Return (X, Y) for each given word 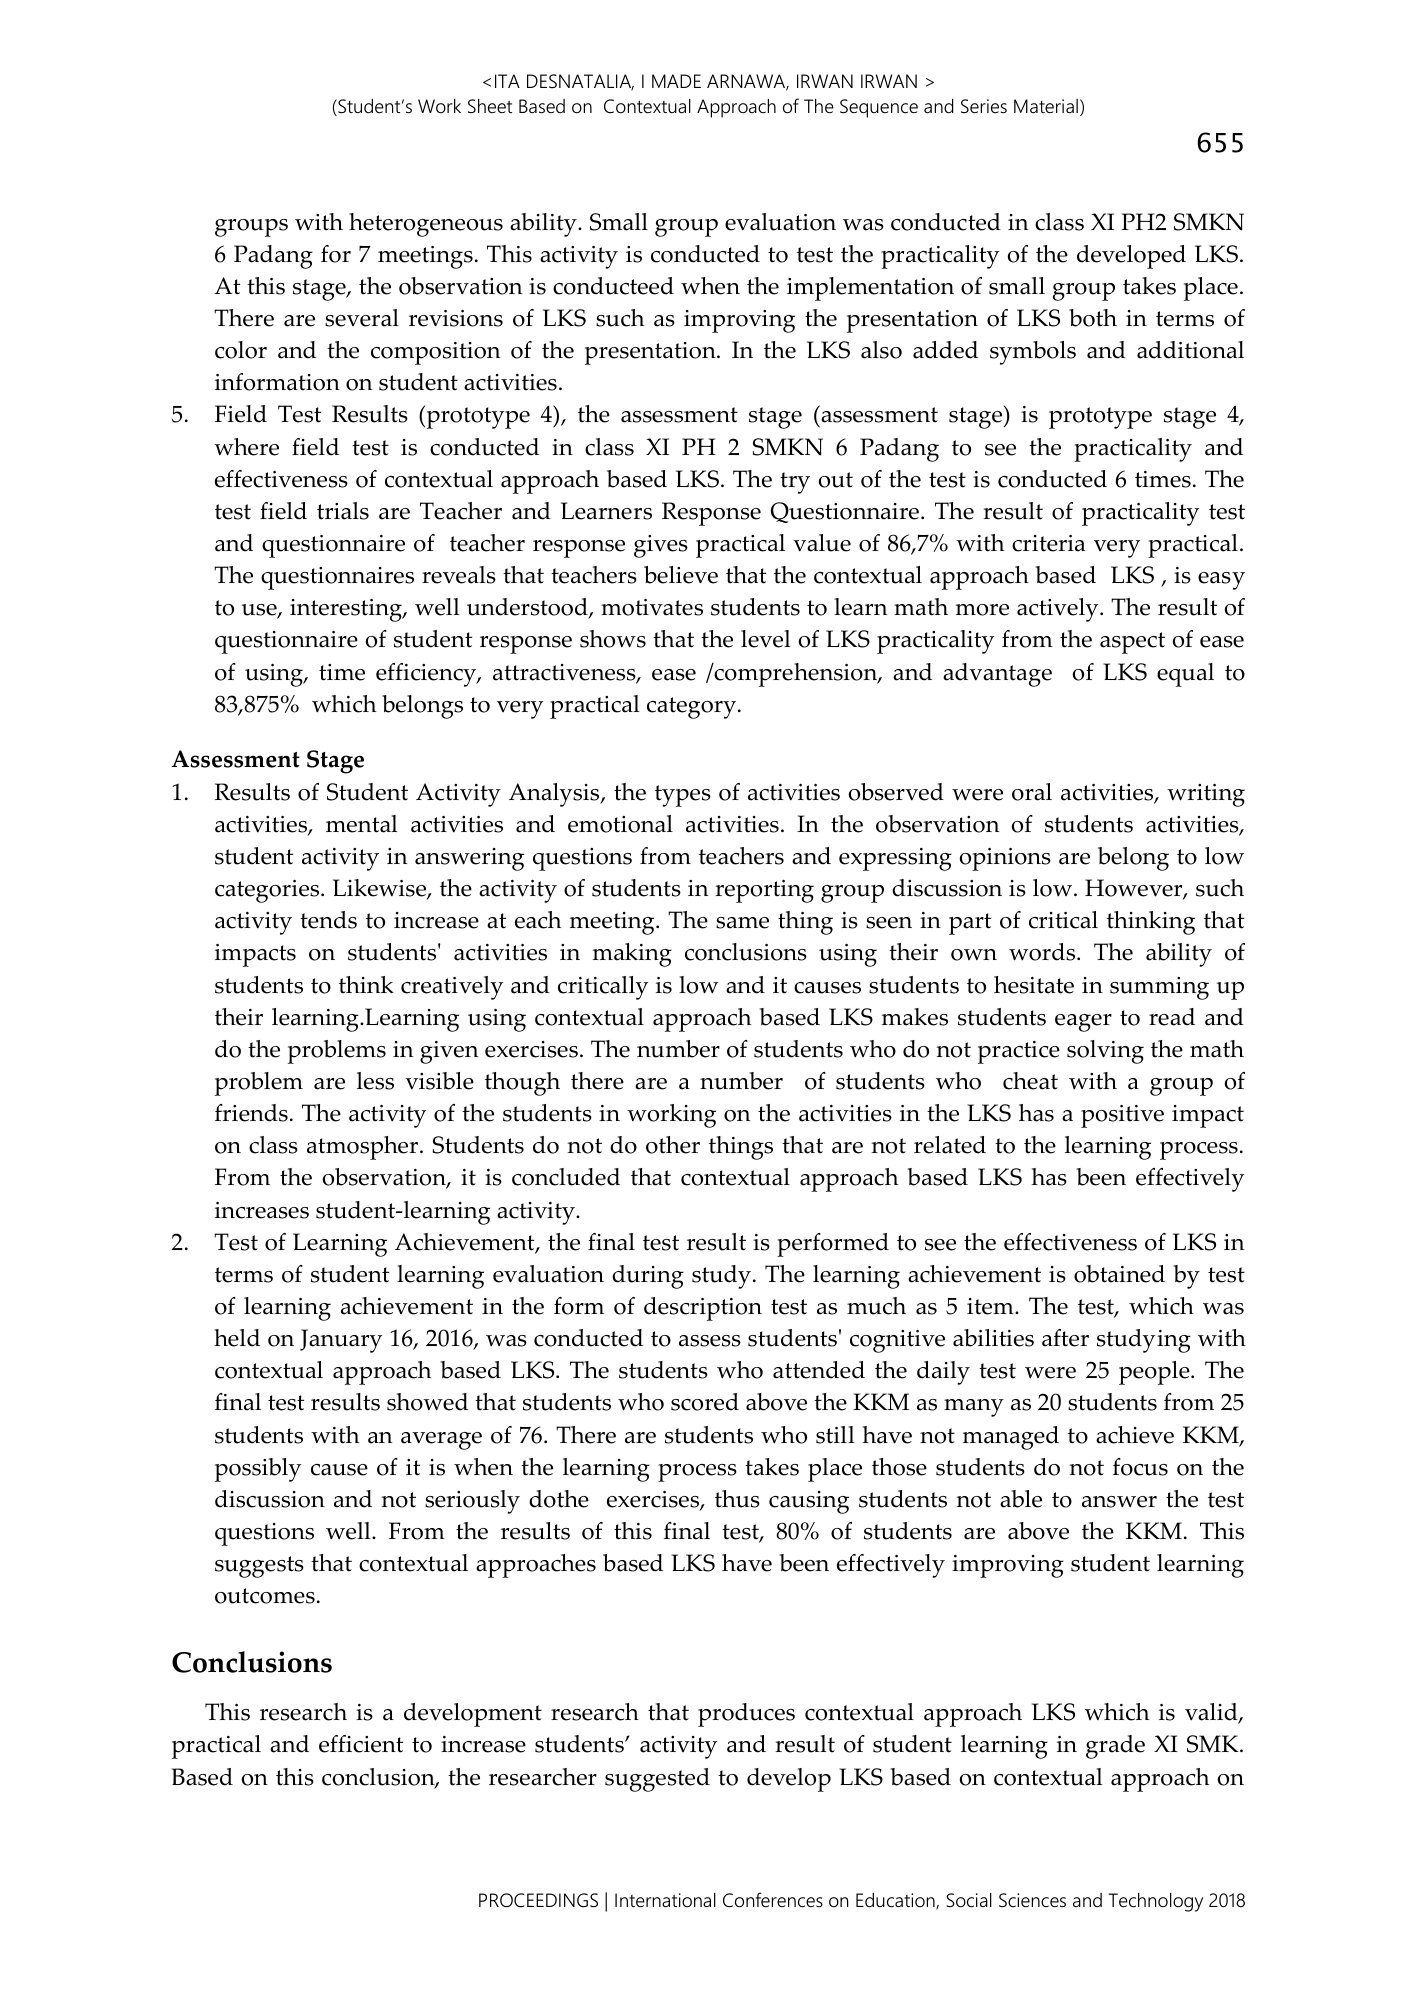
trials (343, 511)
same (742, 923)
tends (328, 920)
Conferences (773, 1900)
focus (1140, 1467)
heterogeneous (426, 225)
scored (705, 1402)
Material (1046, 106)
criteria (1048, 543)
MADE (676, 81)
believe (681, 575)
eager (1083, 1023)
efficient (361, 1744)
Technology (1155, 1902)
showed (427, 1402)
